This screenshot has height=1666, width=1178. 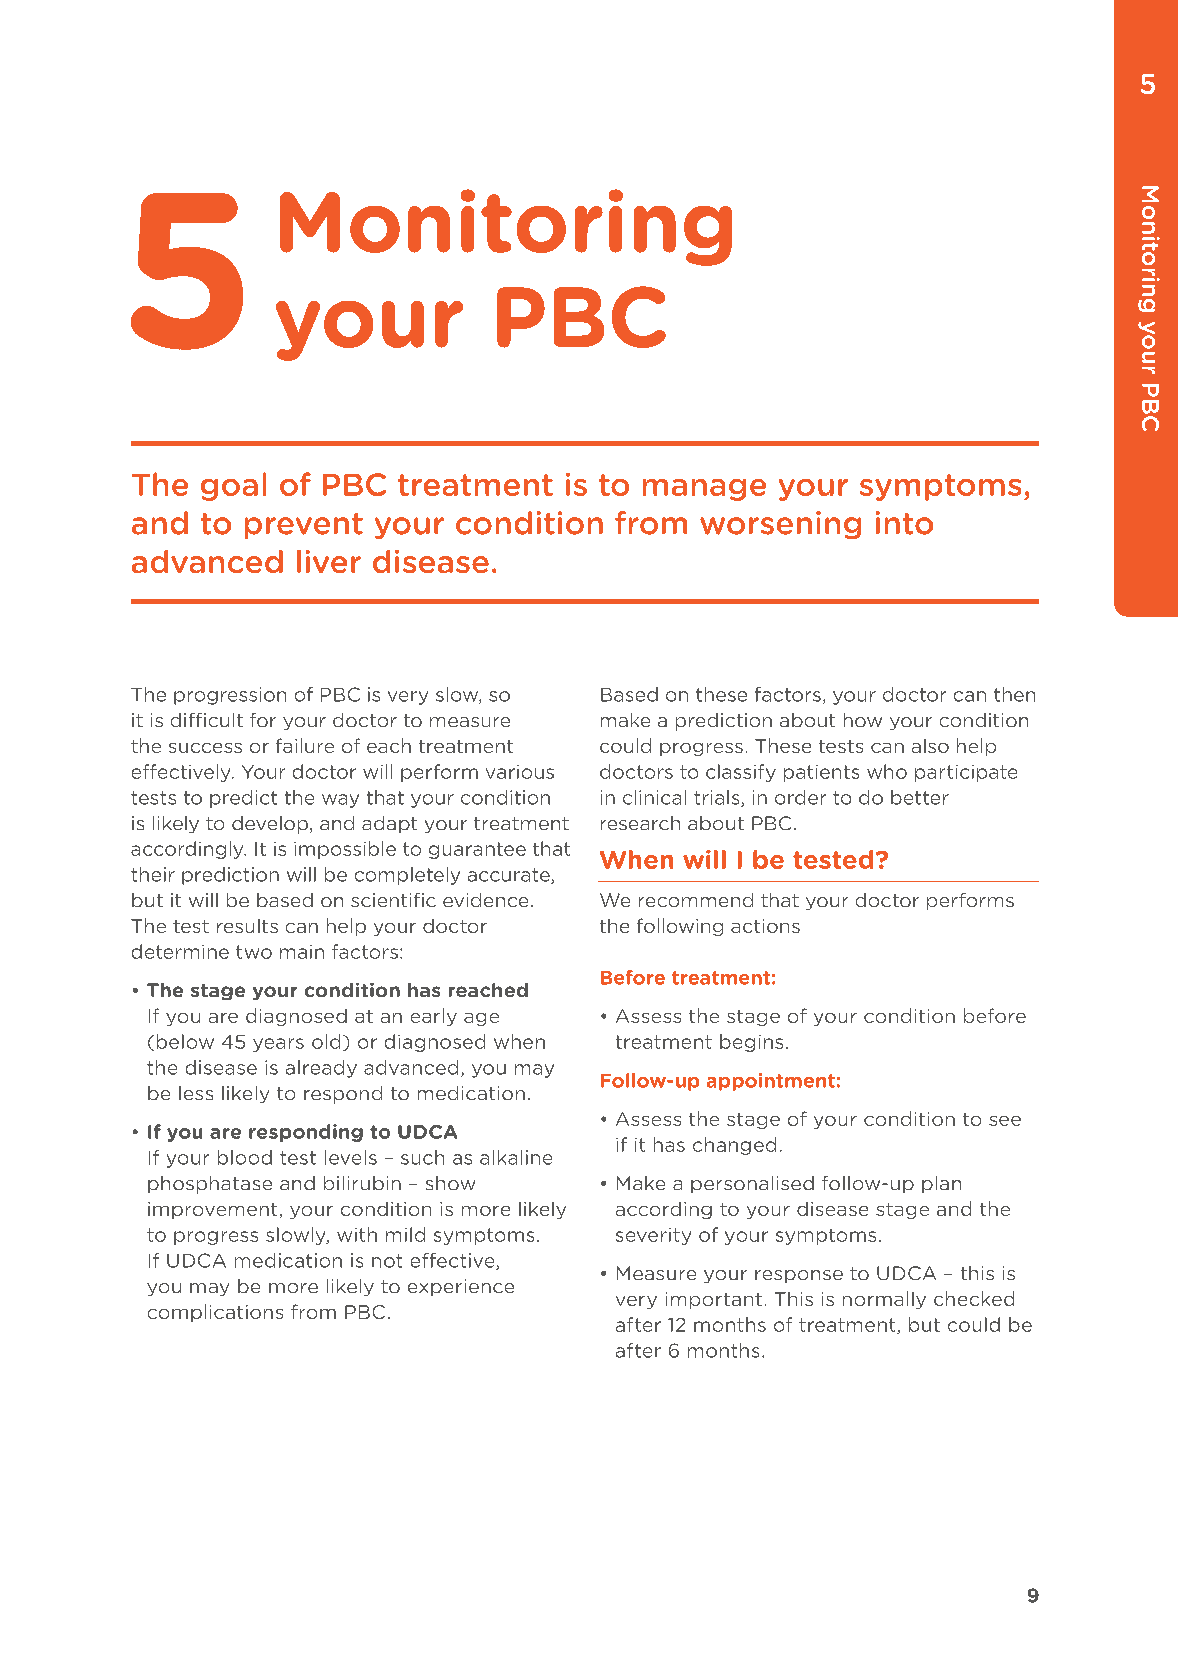 What do you see at coordinates (215, 1313) in the screenshot?
I see `complications` at bounding box center [215, 1313].
